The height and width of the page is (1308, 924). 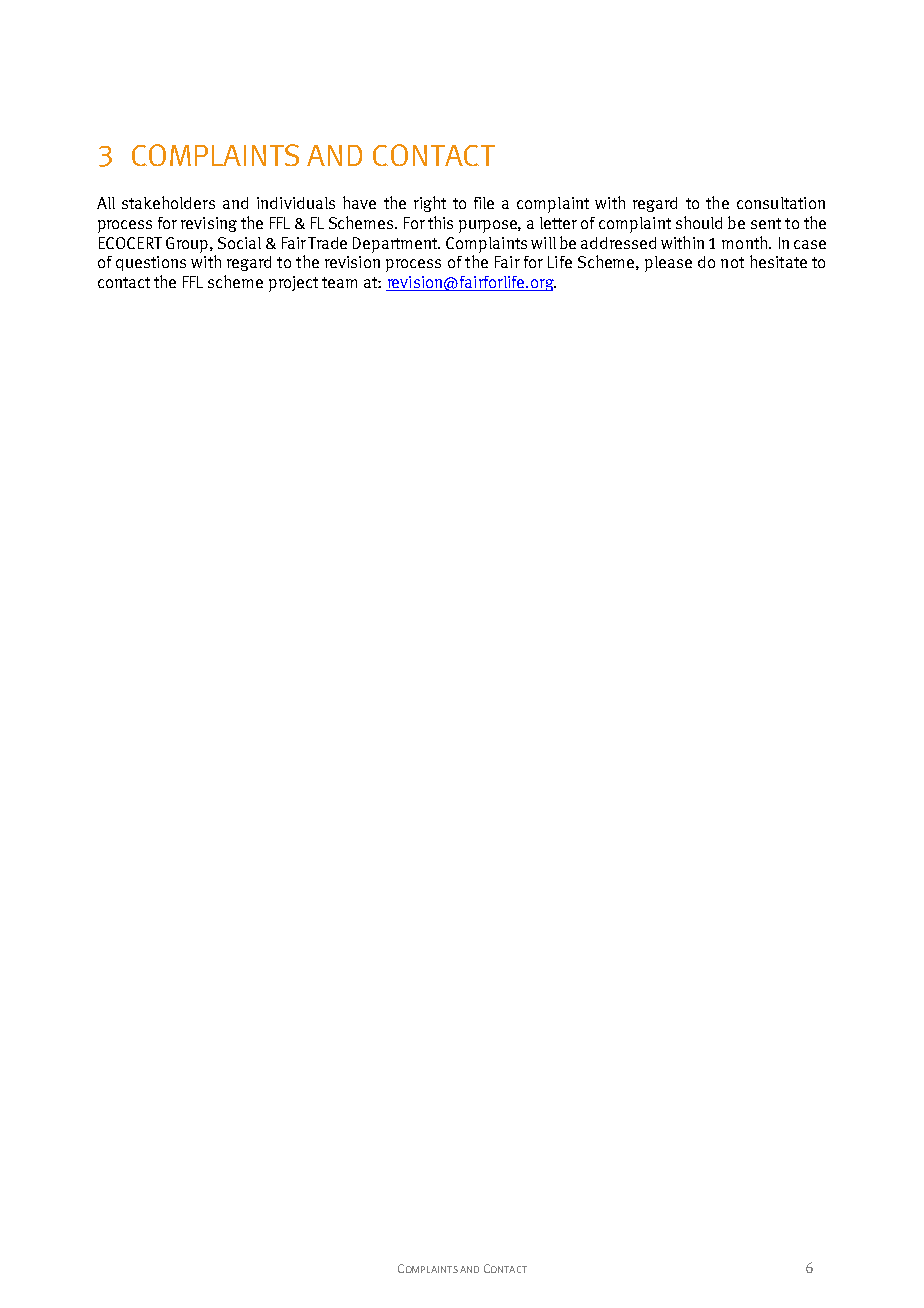 What do you see at coordinates (339, 282) in the page?
I see `team` at bounding box center [339, 282].
